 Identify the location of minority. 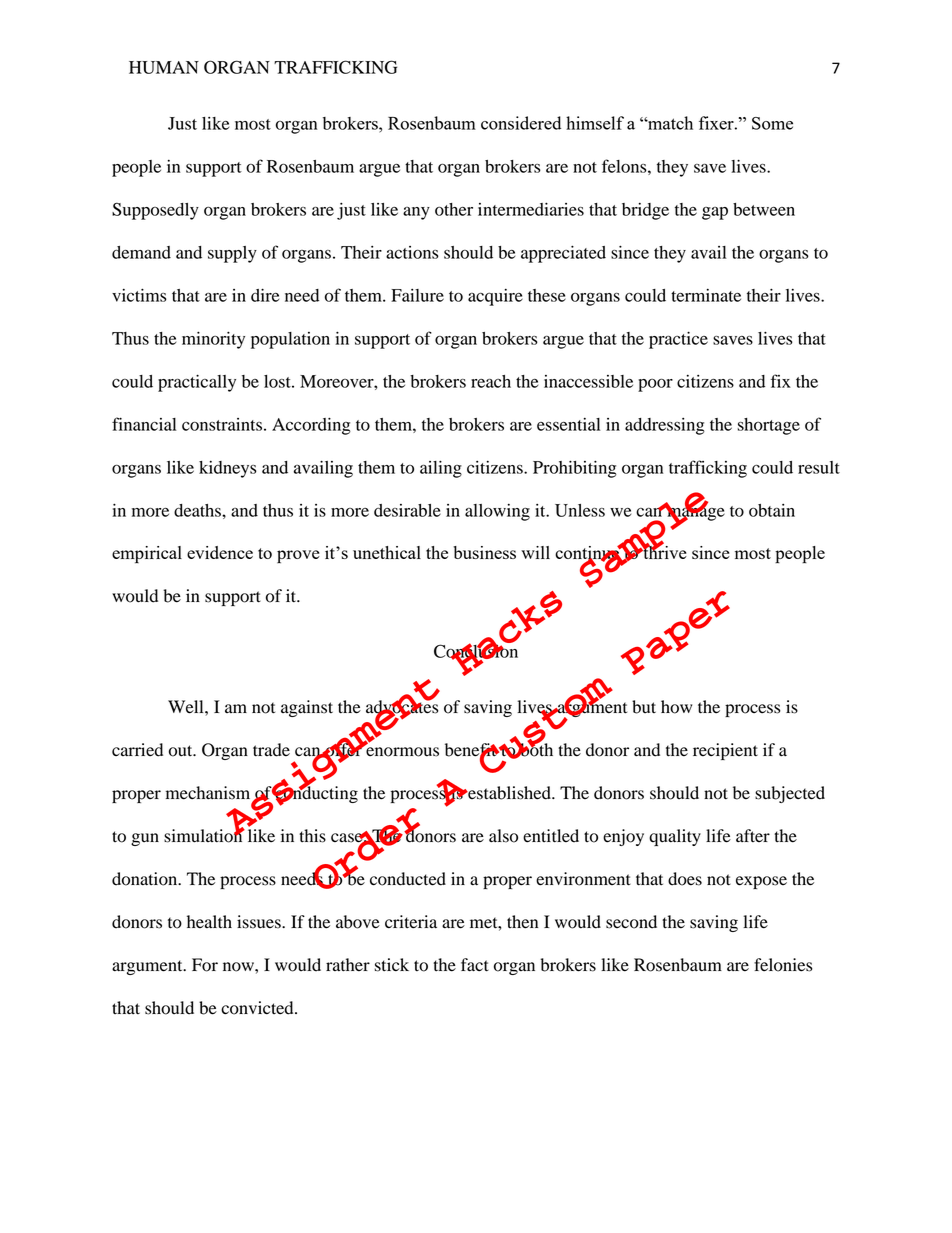
(213, 340).
